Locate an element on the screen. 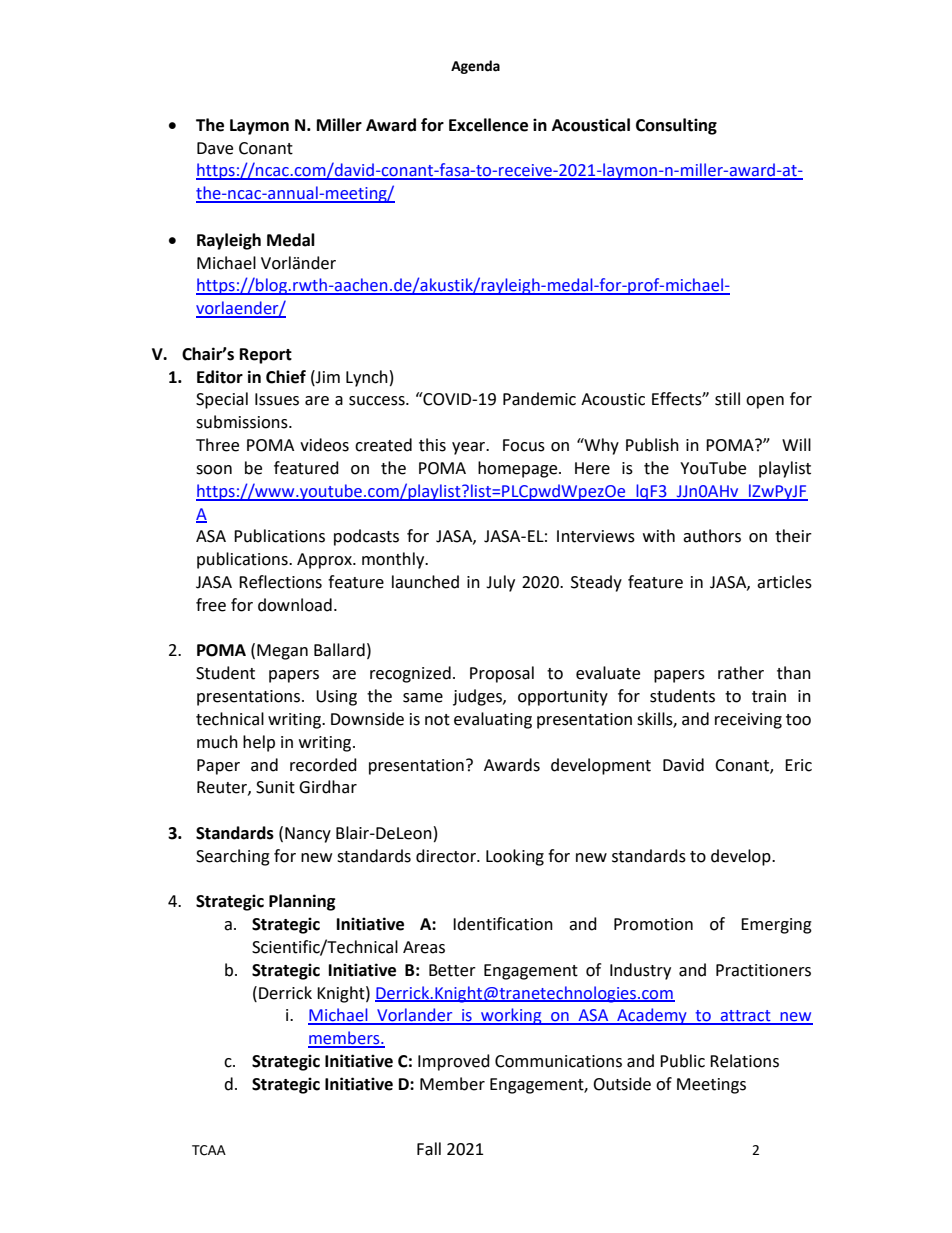 Image resolution: width=952 pixels, height=1233 pixels. Focus is located at coordinates (524, 445).
